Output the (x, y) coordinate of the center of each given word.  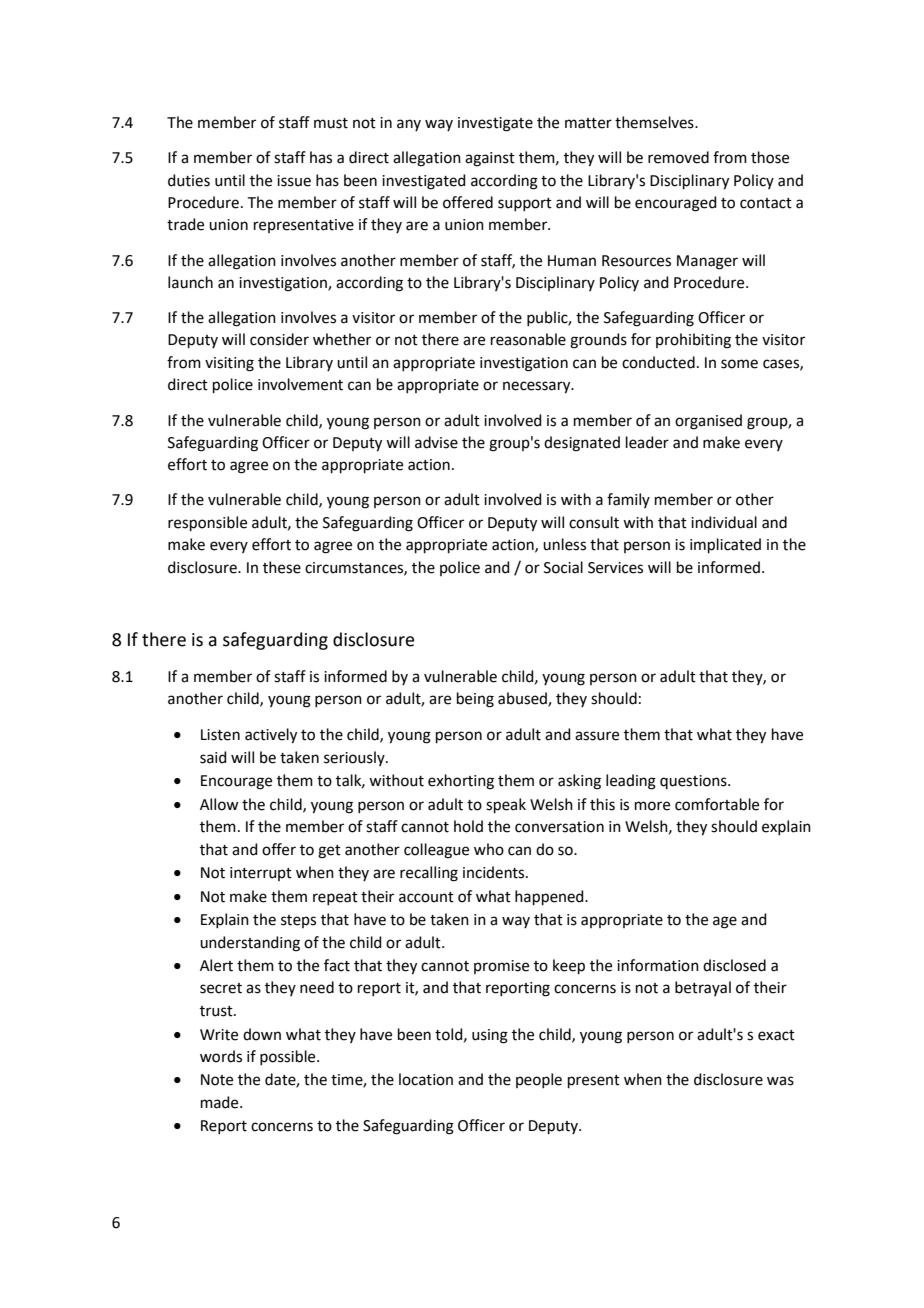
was (780, 1081)
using (490, 1036)
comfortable (717, 804)
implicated (725, 545)
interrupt (261, 874)
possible (289, 1057)
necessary (538, 387)
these (282, 567)
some (739, 364)
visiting (229, 364)
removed (678, 157)
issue (294, 181)
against (490, 159)
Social (563, 567)
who (489, 849)
